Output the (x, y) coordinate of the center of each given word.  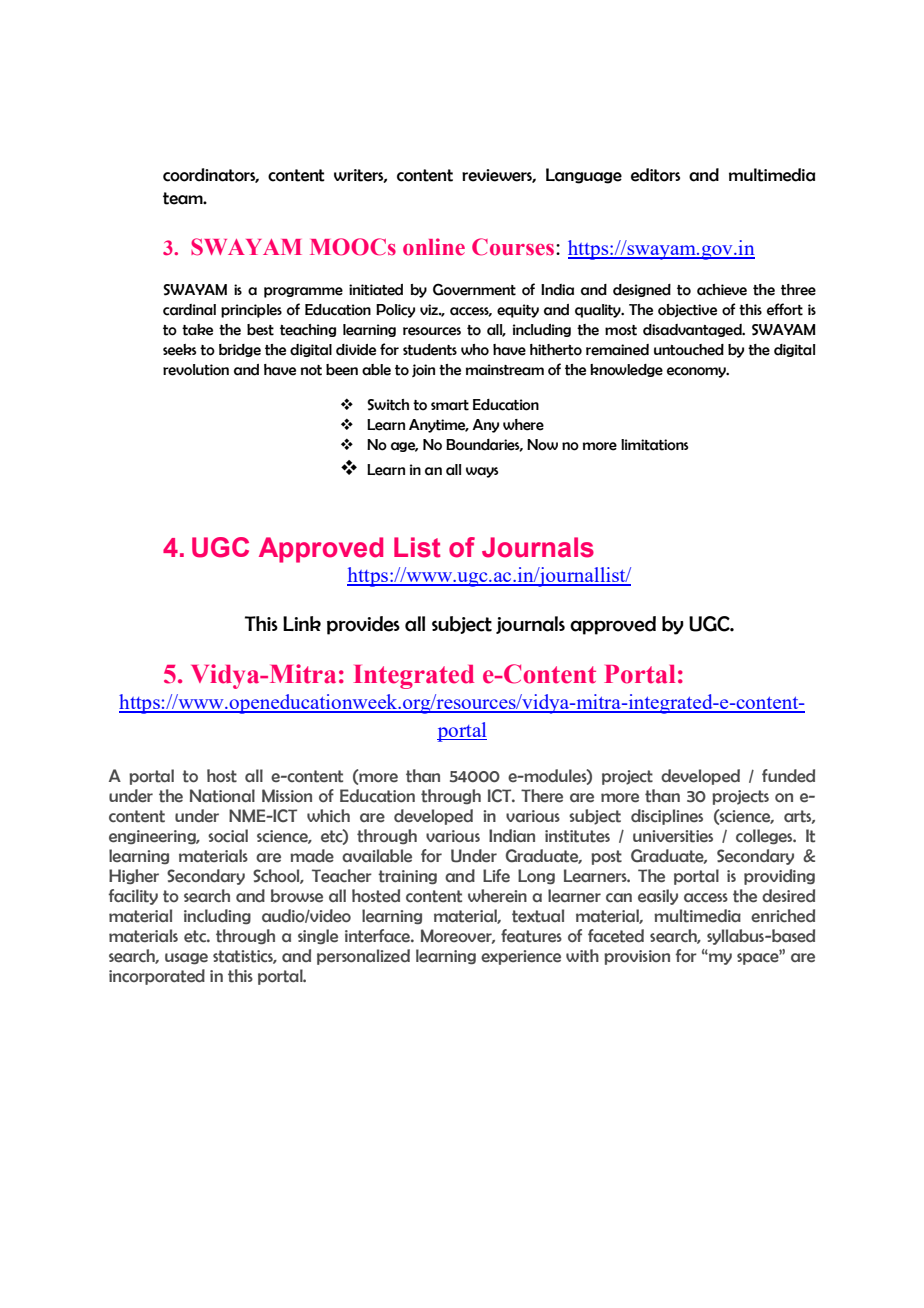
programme (303, 292)
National (222, 796)
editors (655, 175)
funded (788, 776)
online (434, 247)
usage (186, 959)
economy (697, 372)
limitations (655, 445)
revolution (196, 370)
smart (450, 405)
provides (363, 625)
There (542, 796)
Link (302, 623)
